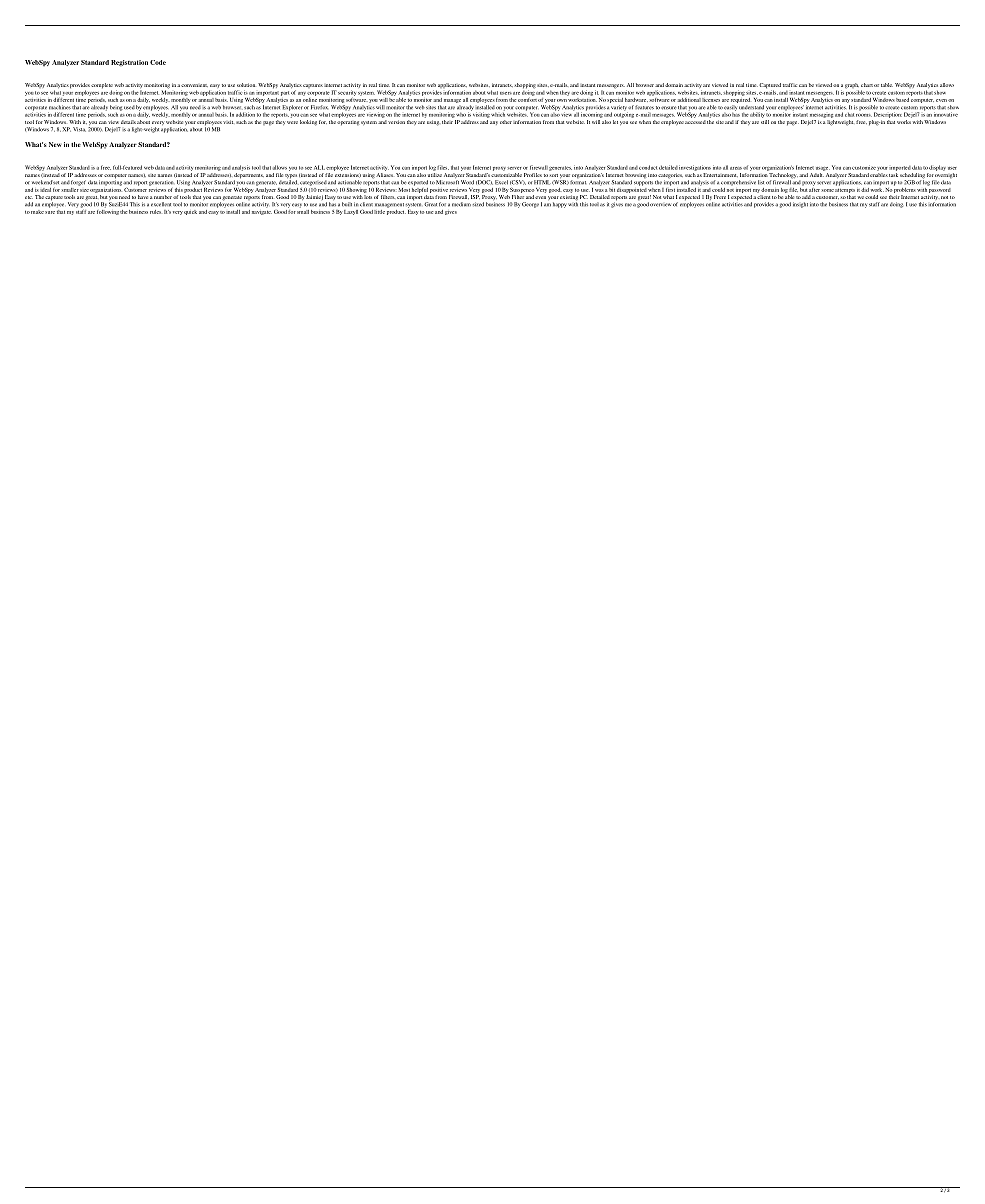  Describe the element at coordinates (55, 144) in the screenshot. I see `New` at that location.
